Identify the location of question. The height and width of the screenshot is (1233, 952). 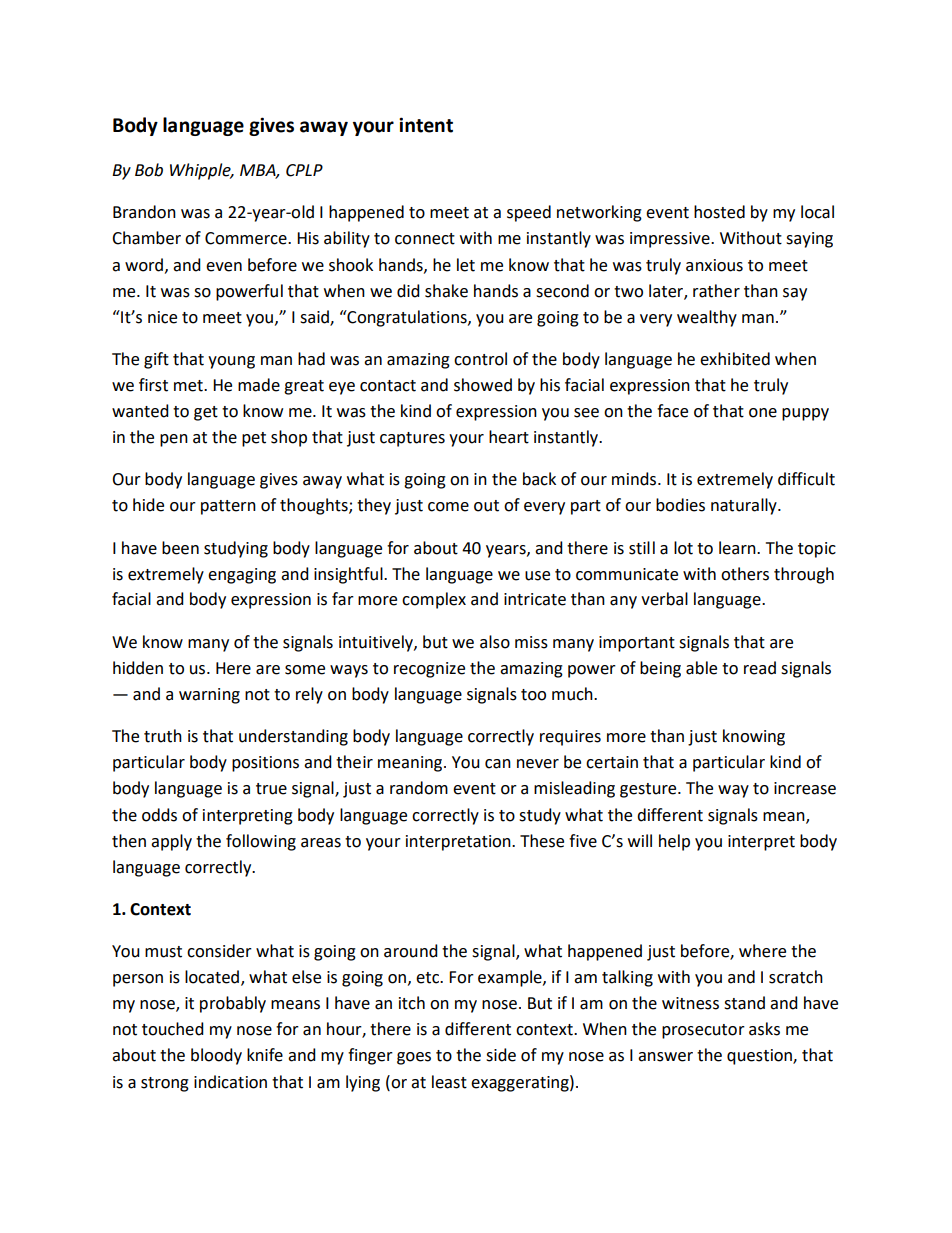
(760, 1057).
